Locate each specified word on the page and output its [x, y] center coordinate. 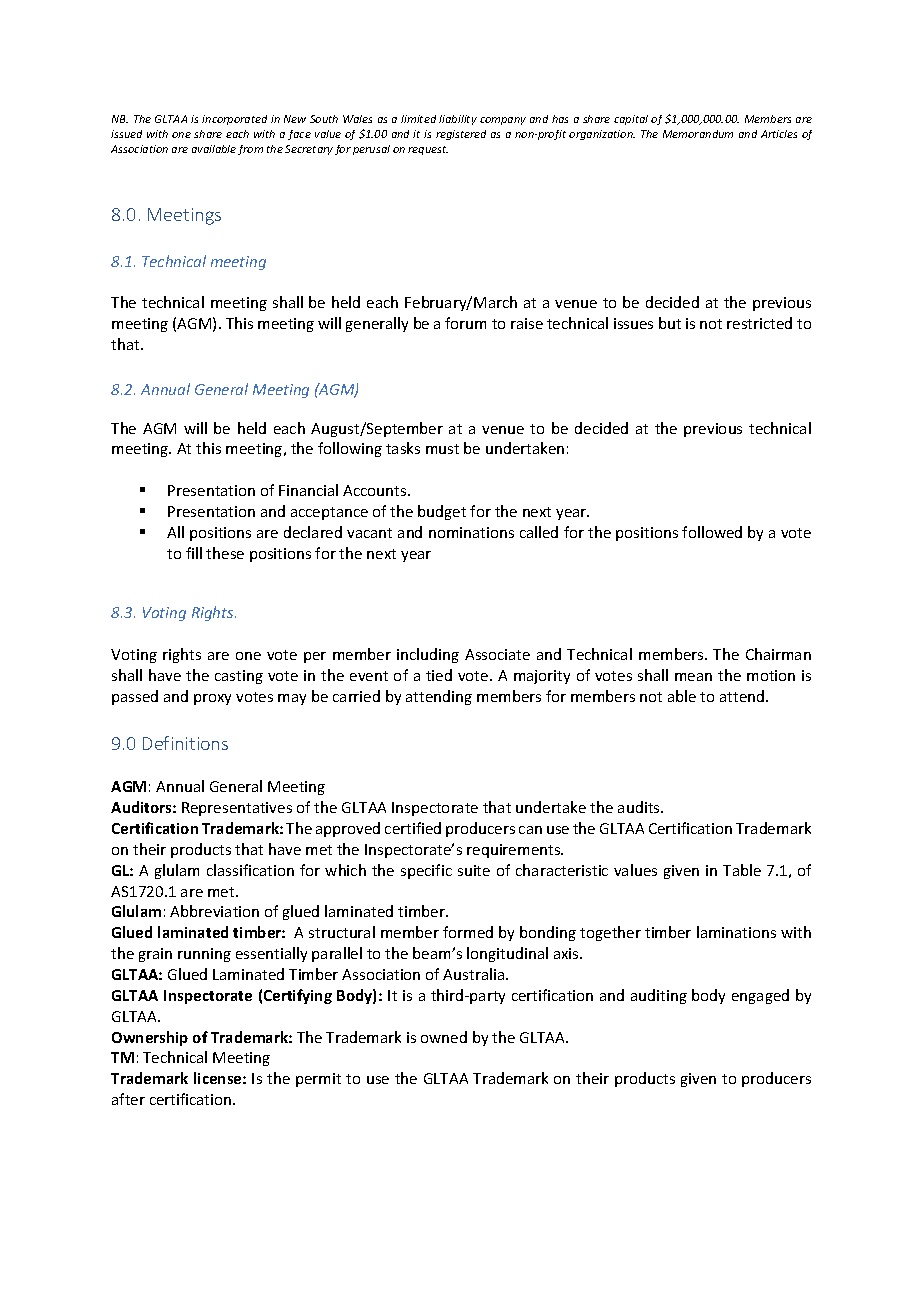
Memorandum [698, 134]
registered [461, 135]
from [250, 150]
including [428, 655]
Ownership [150, 1038]
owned [444, 1037]
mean [693, 677]
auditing [659, 996]
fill [194, 553]
